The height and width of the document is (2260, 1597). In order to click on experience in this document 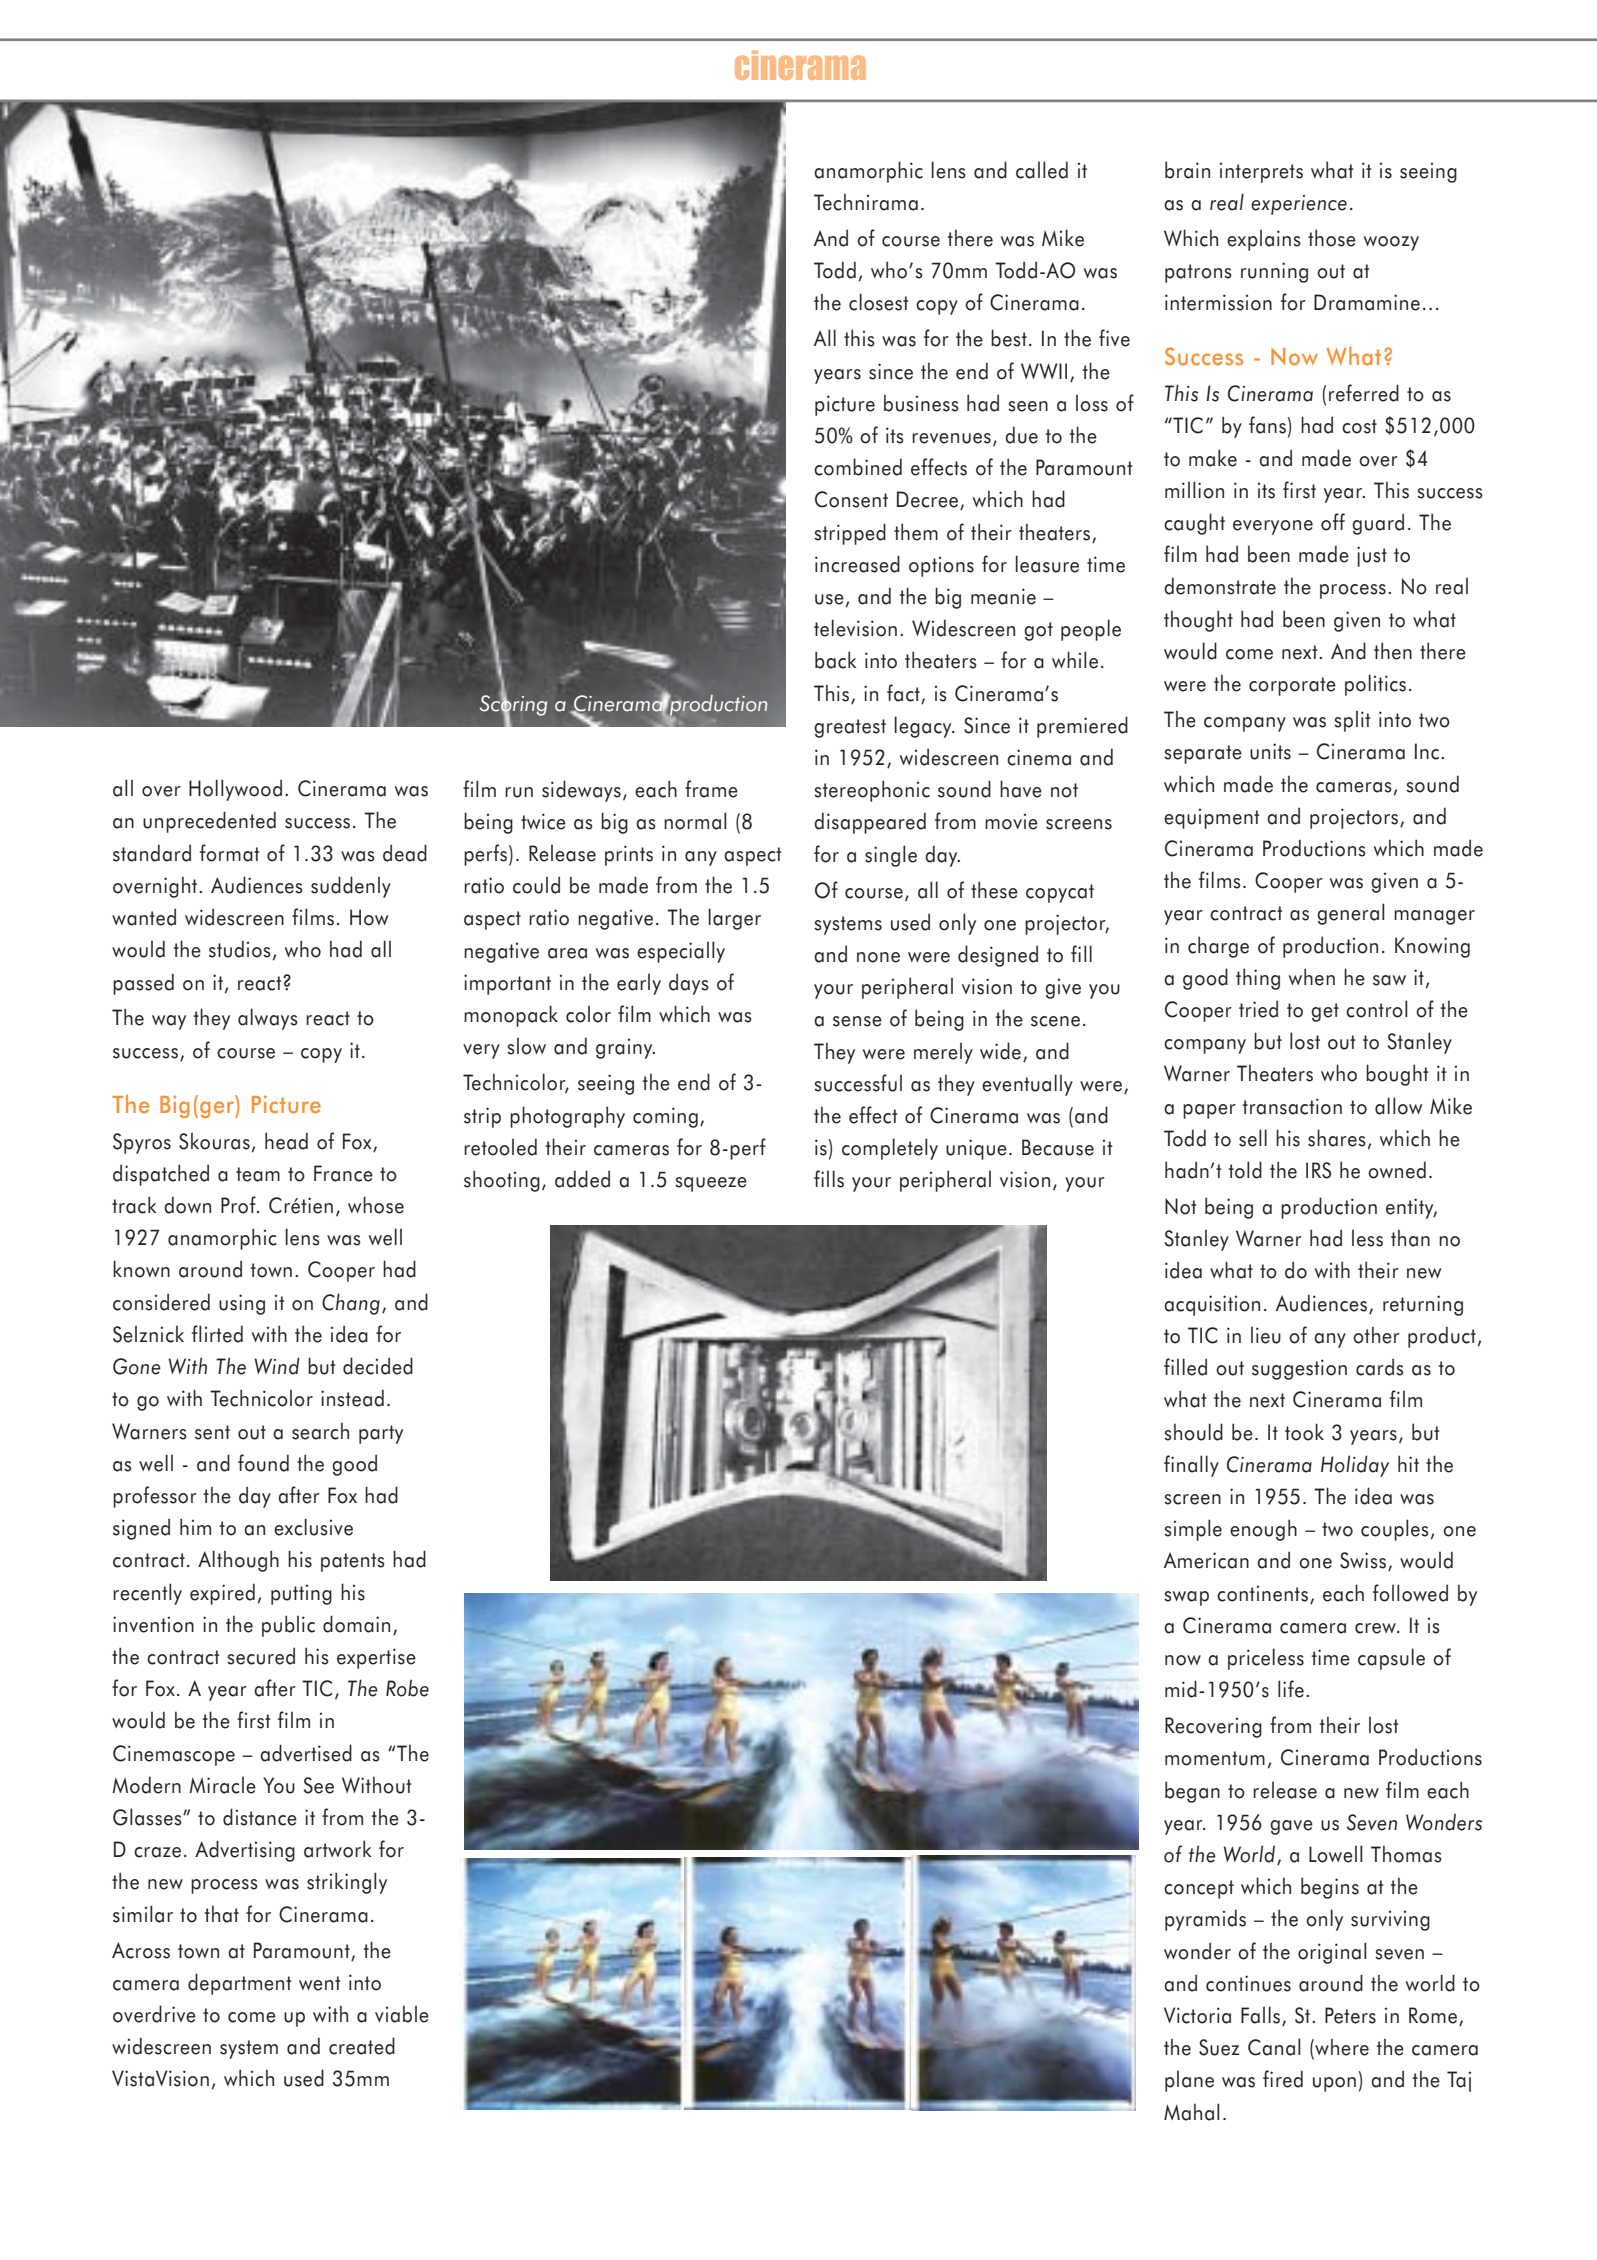, I will do `click(1299, 205)`.
